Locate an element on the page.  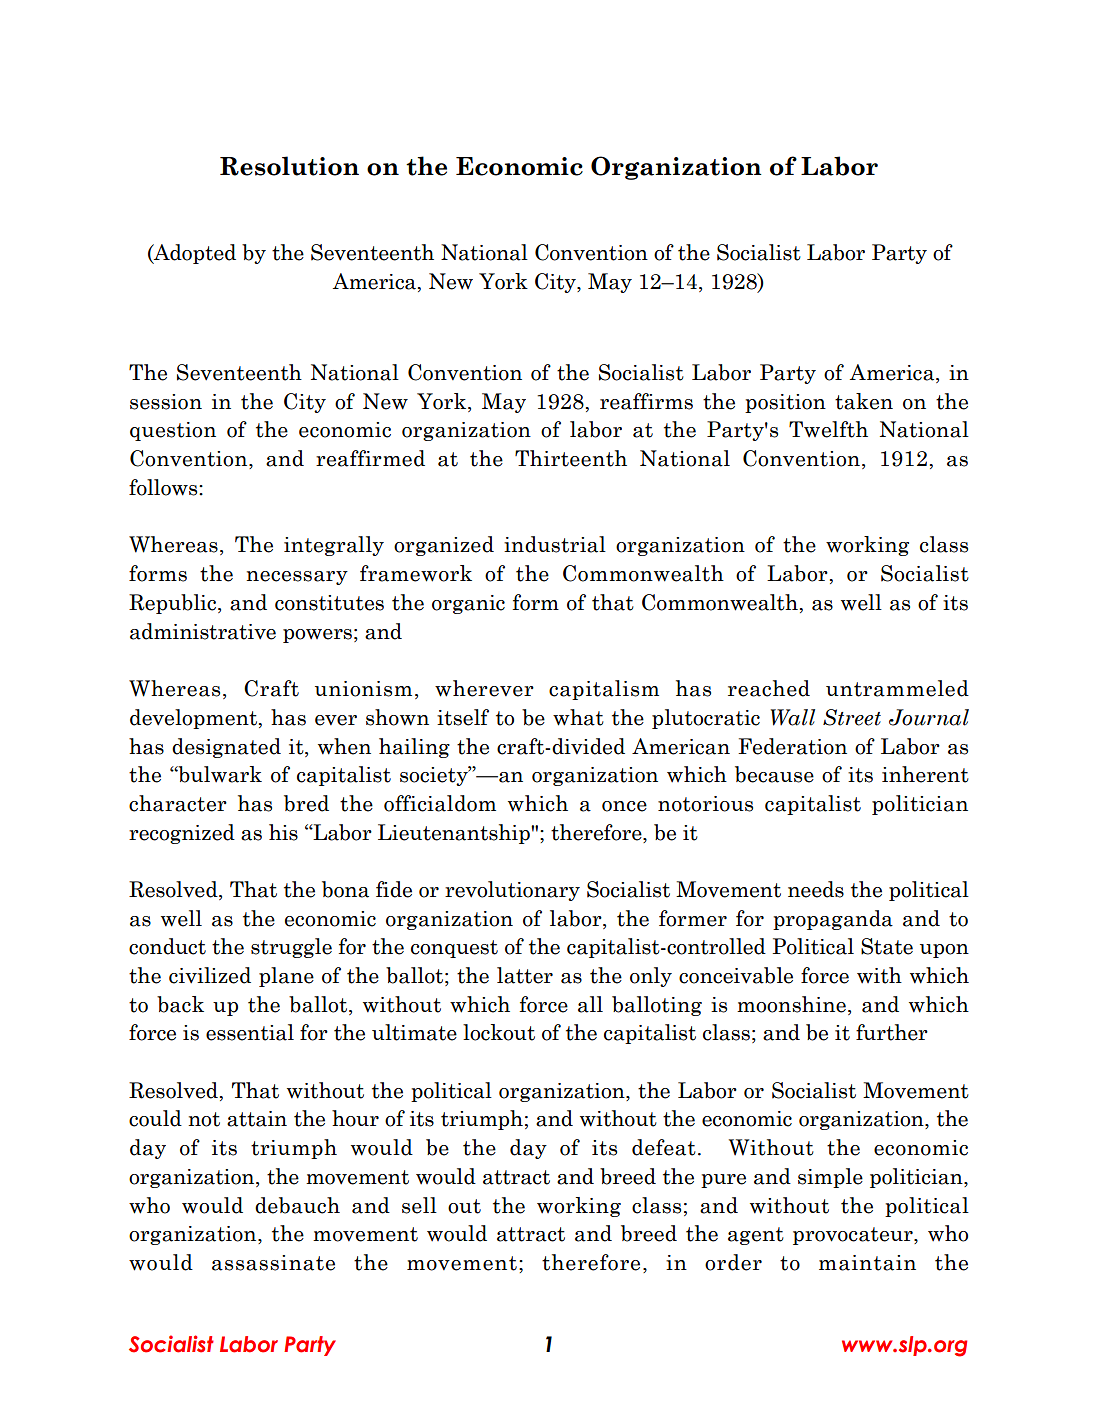
Resolution is located at coordinates (289, 166).
